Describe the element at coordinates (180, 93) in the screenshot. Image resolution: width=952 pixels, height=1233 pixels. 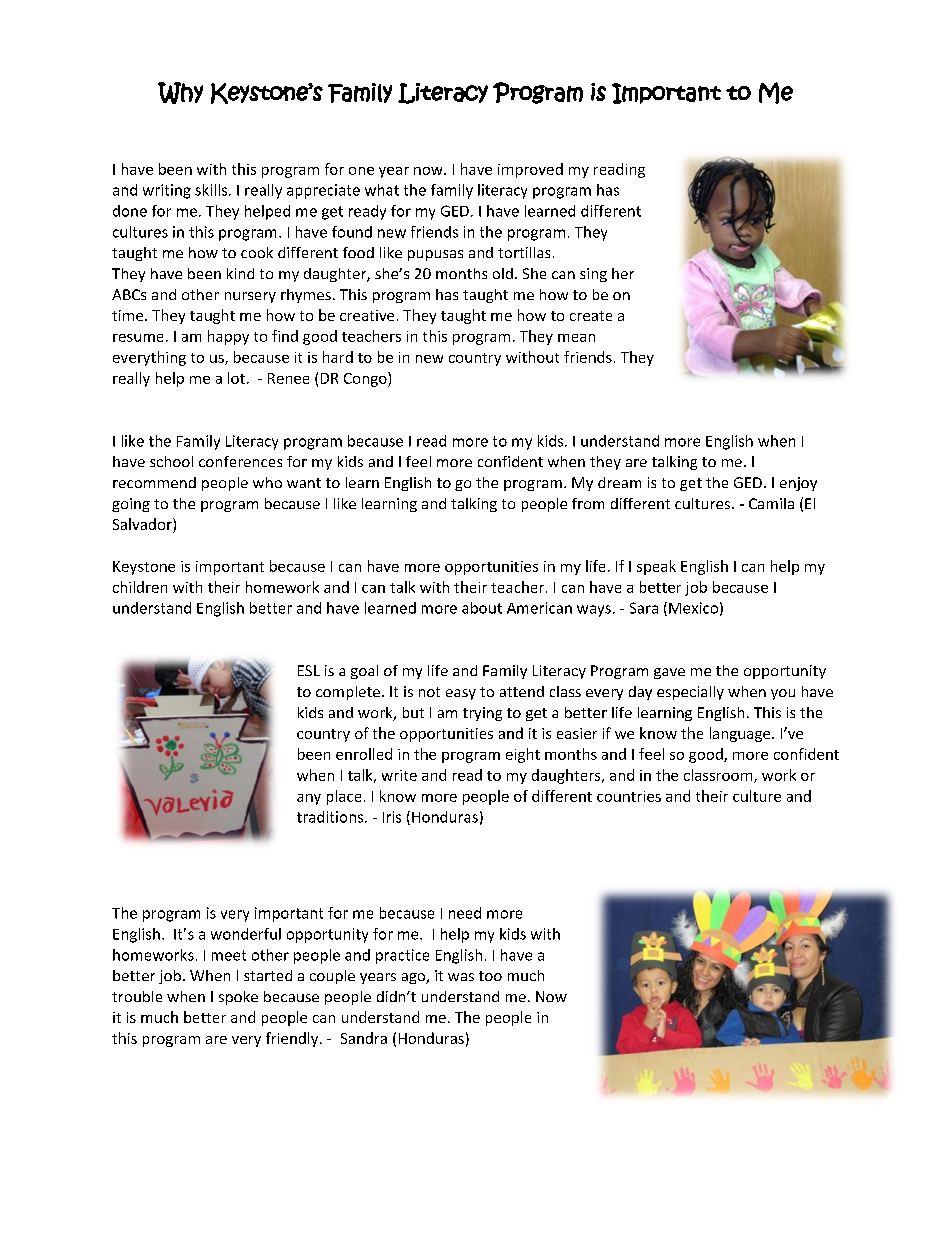
I see `Why` at that location.
